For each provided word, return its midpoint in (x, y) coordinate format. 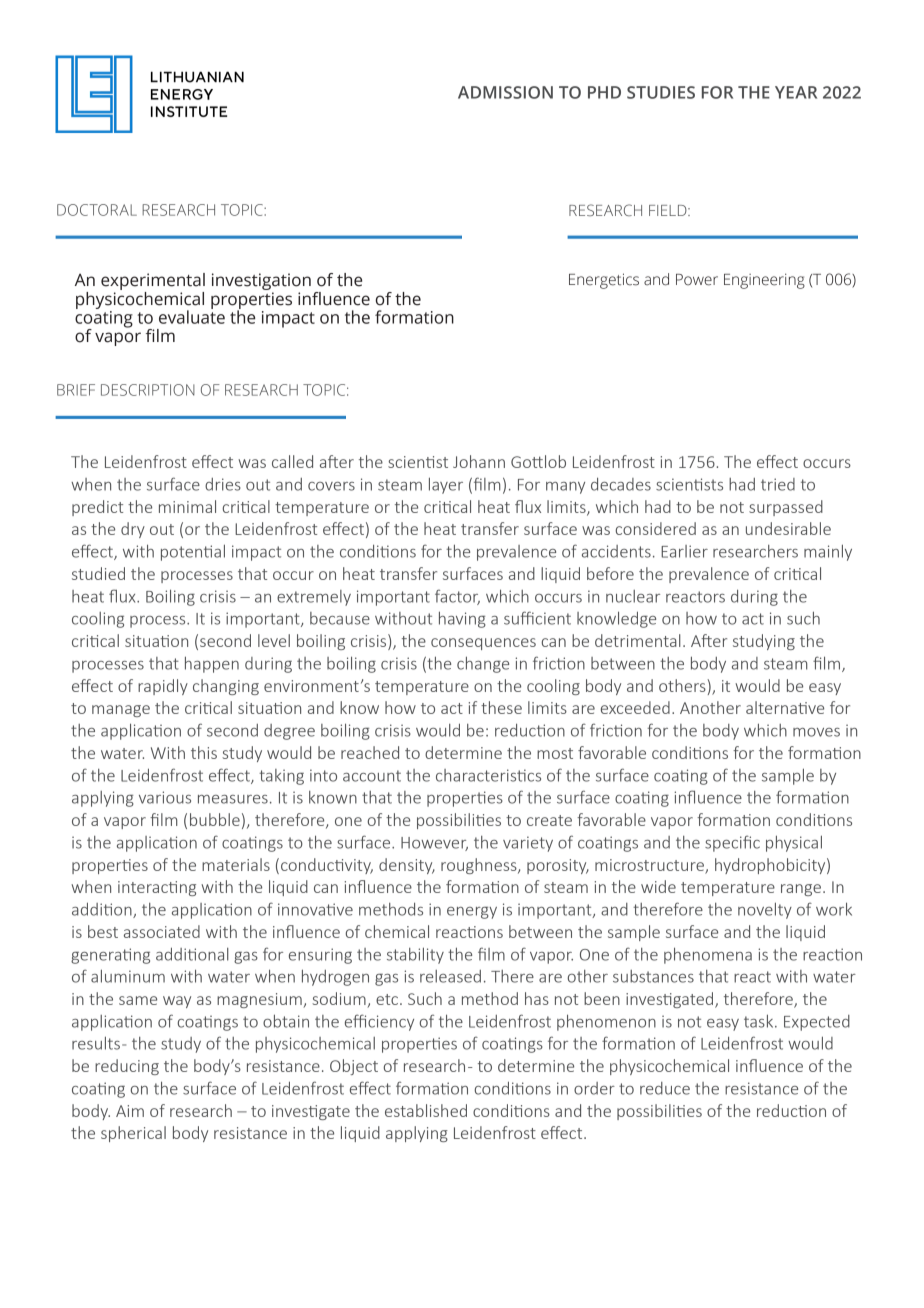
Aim (130, 1111)
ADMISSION (505, 92)
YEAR (796, 92)
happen (212, 664)
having (462, 619)
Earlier (684, 551)
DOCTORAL (97, 210)
